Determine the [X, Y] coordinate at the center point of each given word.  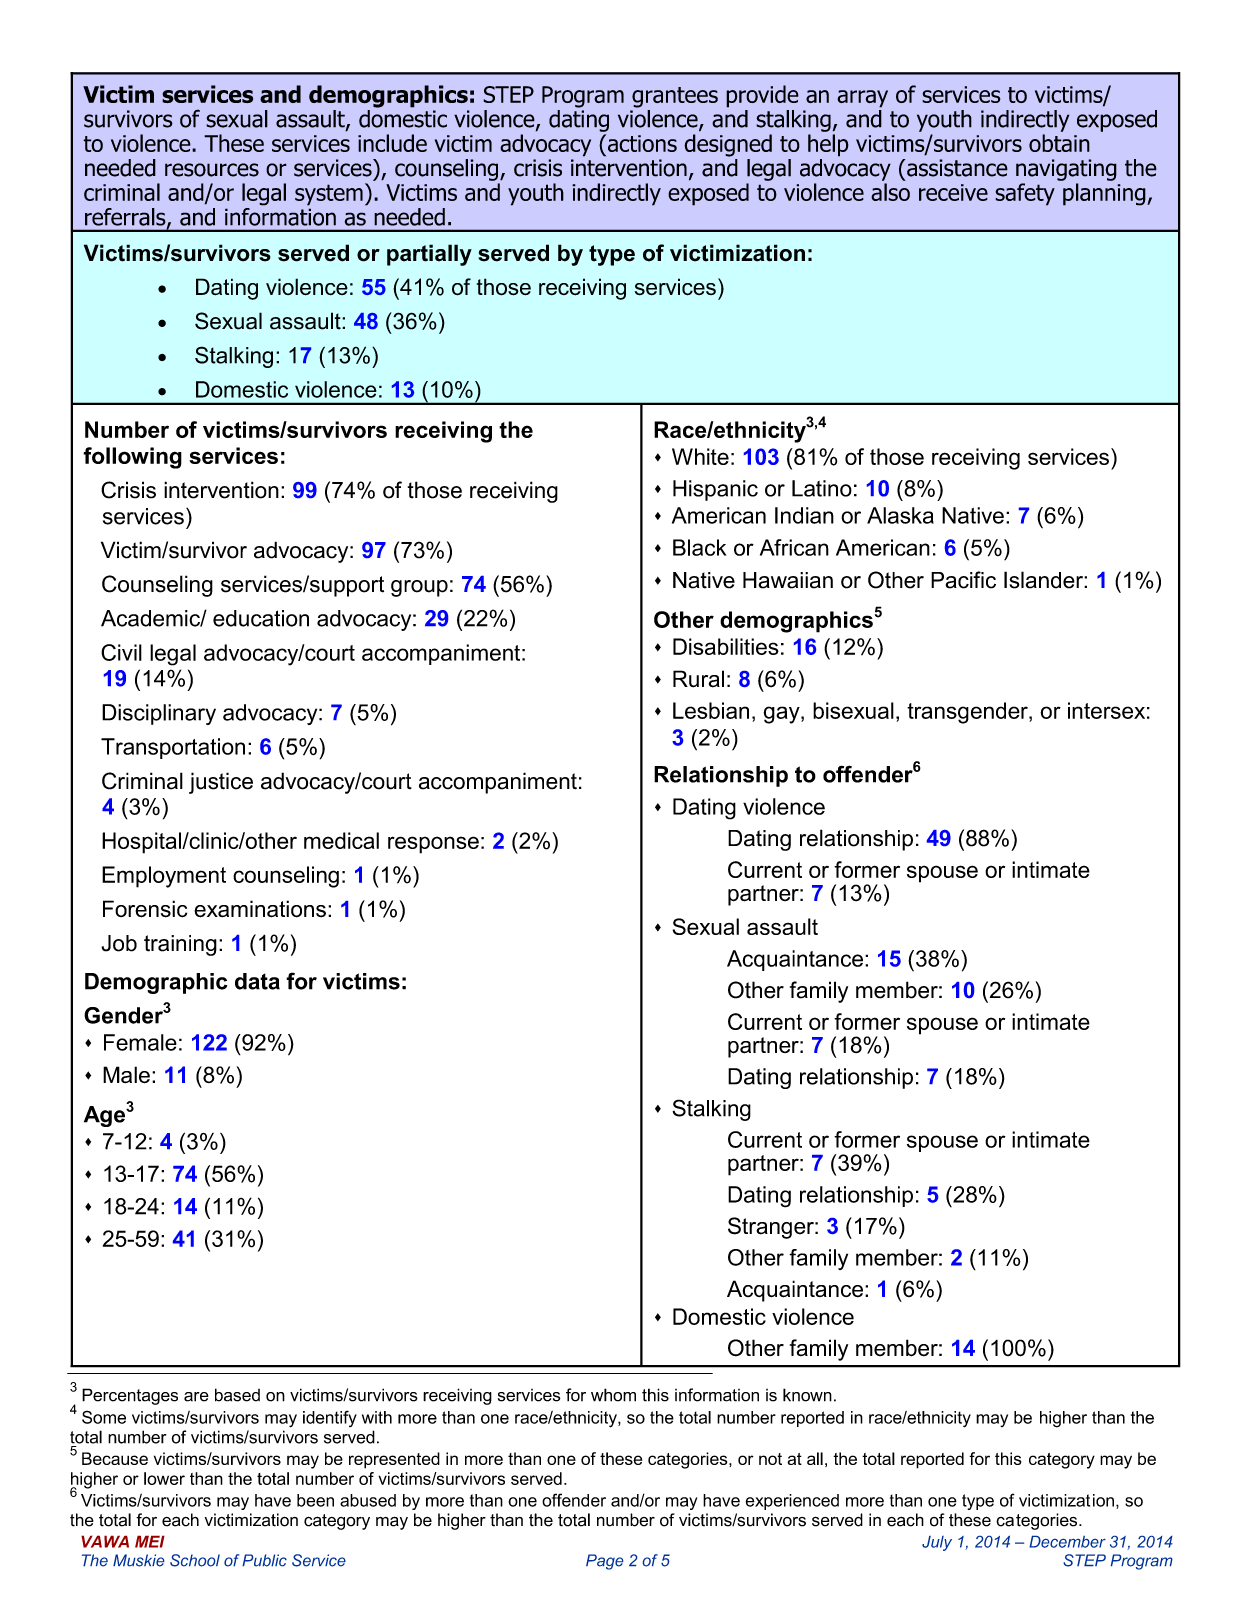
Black [699, 547]
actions [641, 143]
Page [604, 1562]
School [195, 1560]
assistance [957, 168]
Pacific [963, 580]
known [807, 1395]
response [433, 845]
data [257, 981]
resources [212, 170]
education [261, 618]
